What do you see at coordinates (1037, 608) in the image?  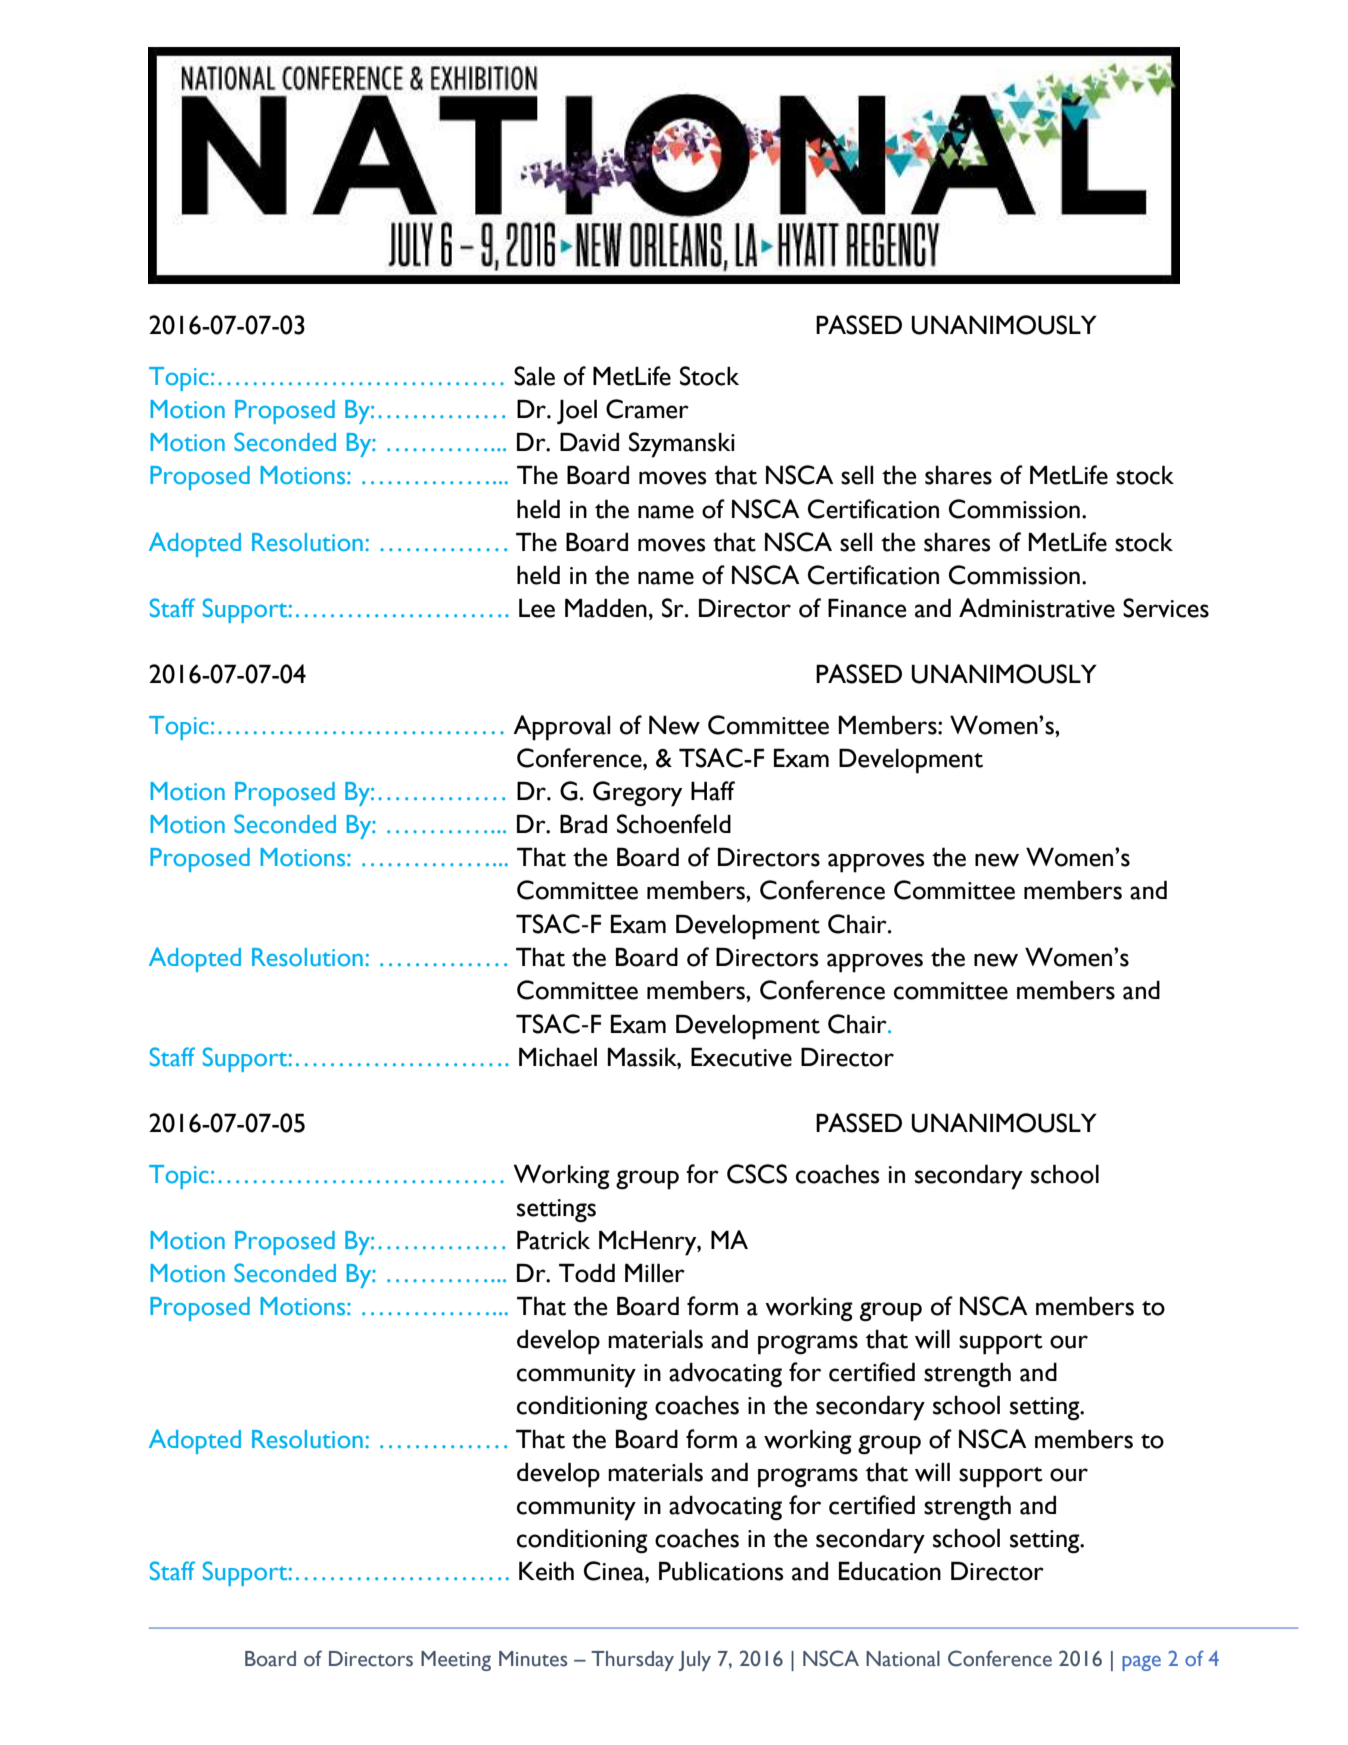 I see `Administrative` at bounding box center [1037, 608].
